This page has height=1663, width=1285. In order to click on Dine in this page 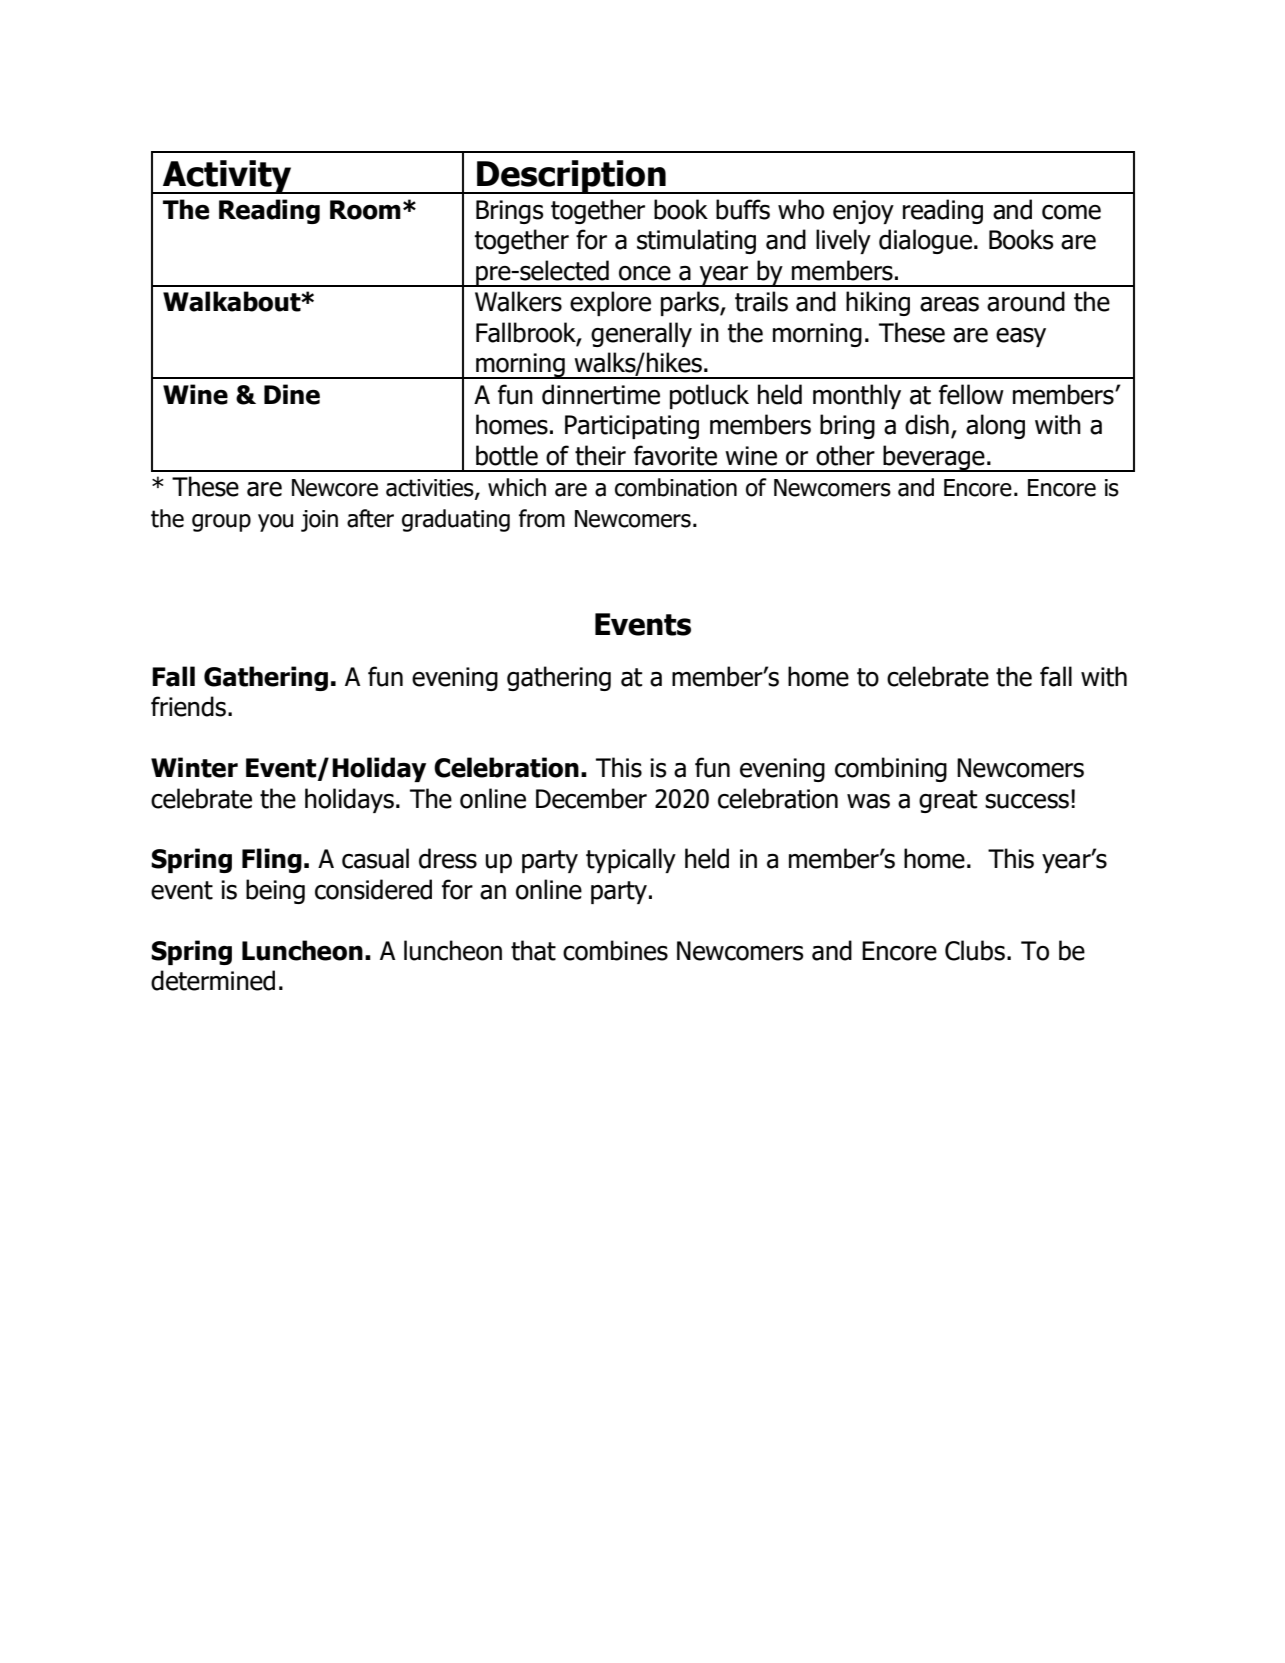, I will do `click(292, 394)`.
